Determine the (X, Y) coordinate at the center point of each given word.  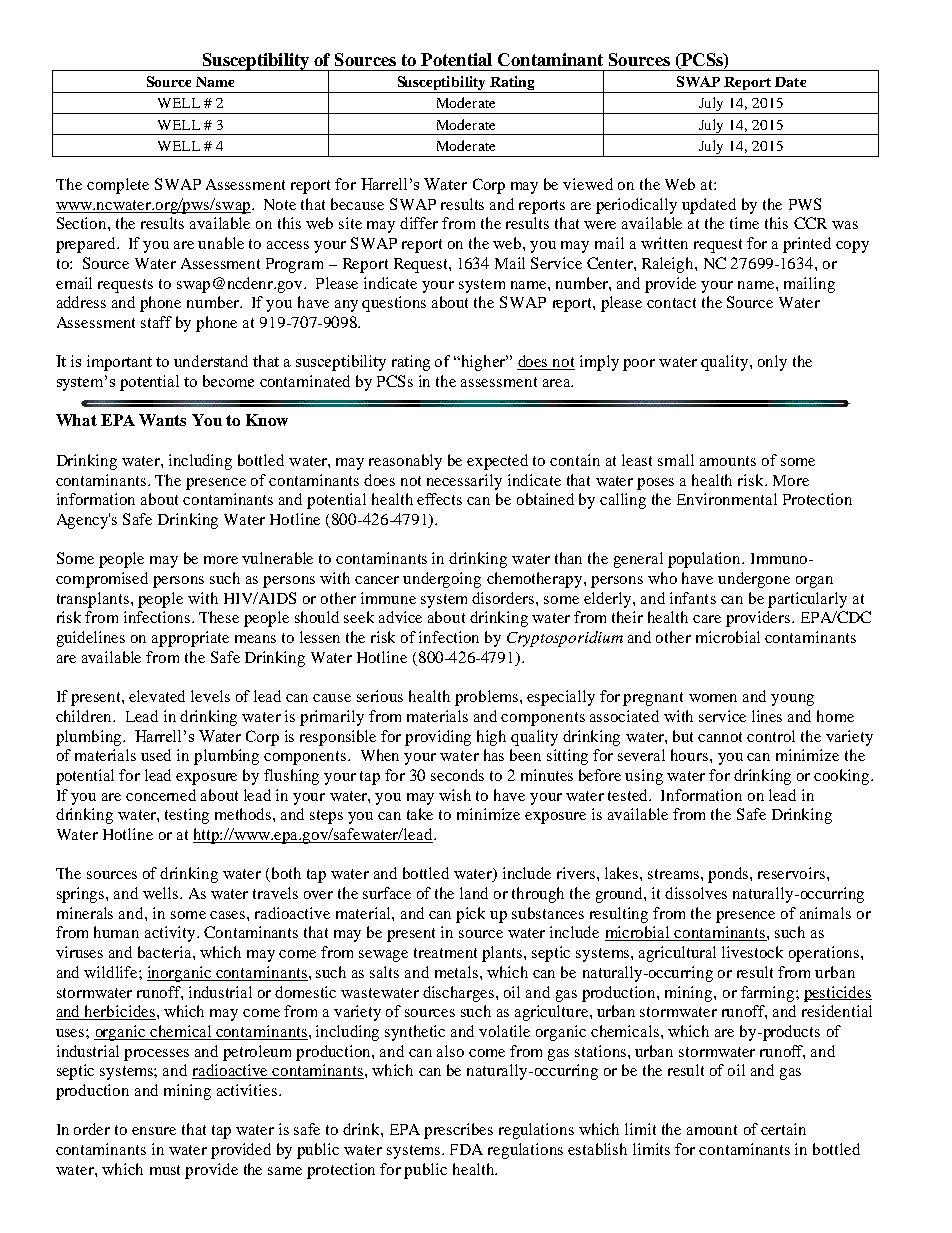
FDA (466, 1149)
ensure (154, 1131)
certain (783, 1129)
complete (118, 186)
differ (419, 223)
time (744, 223)
